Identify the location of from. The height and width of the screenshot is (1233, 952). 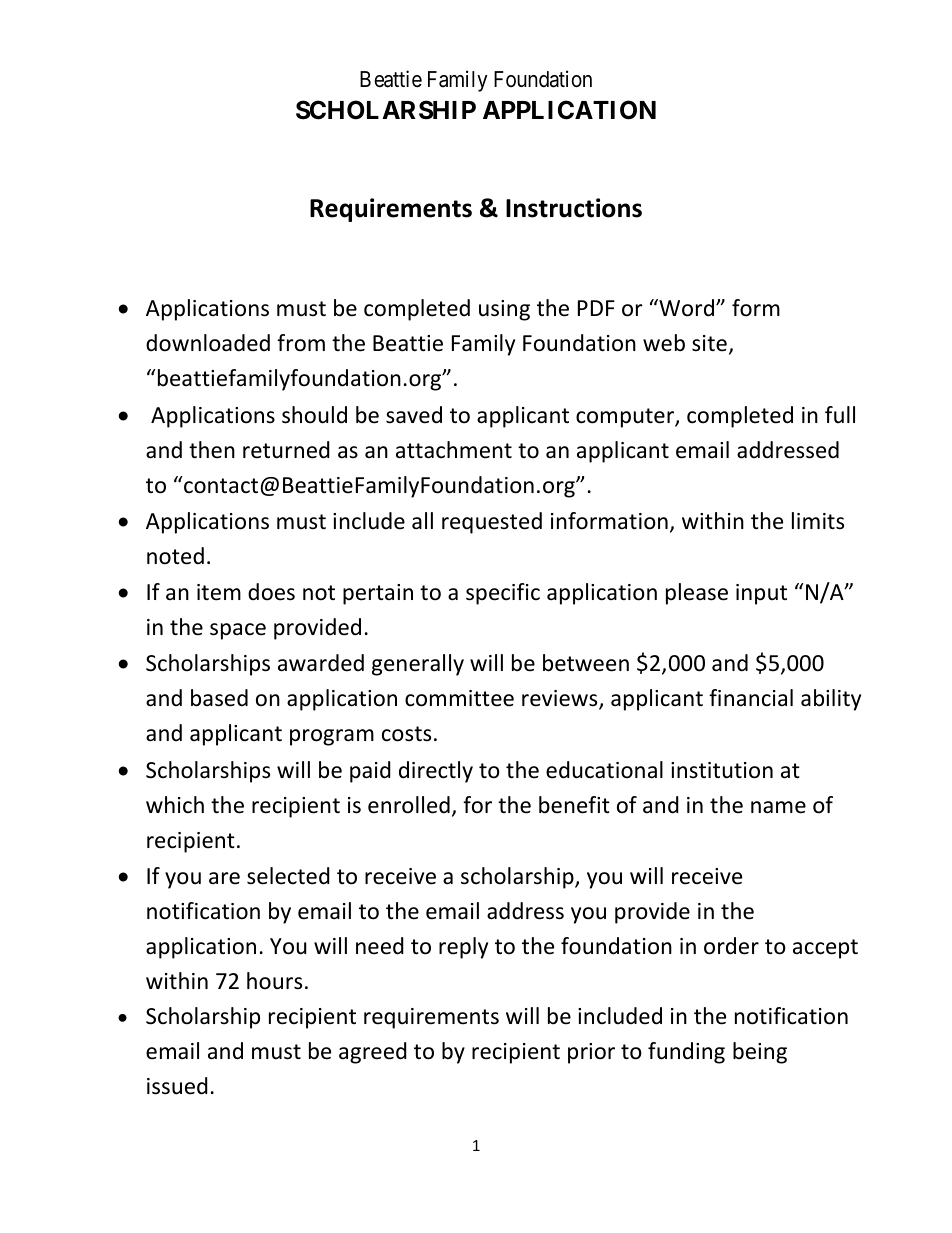
(301, 343).
